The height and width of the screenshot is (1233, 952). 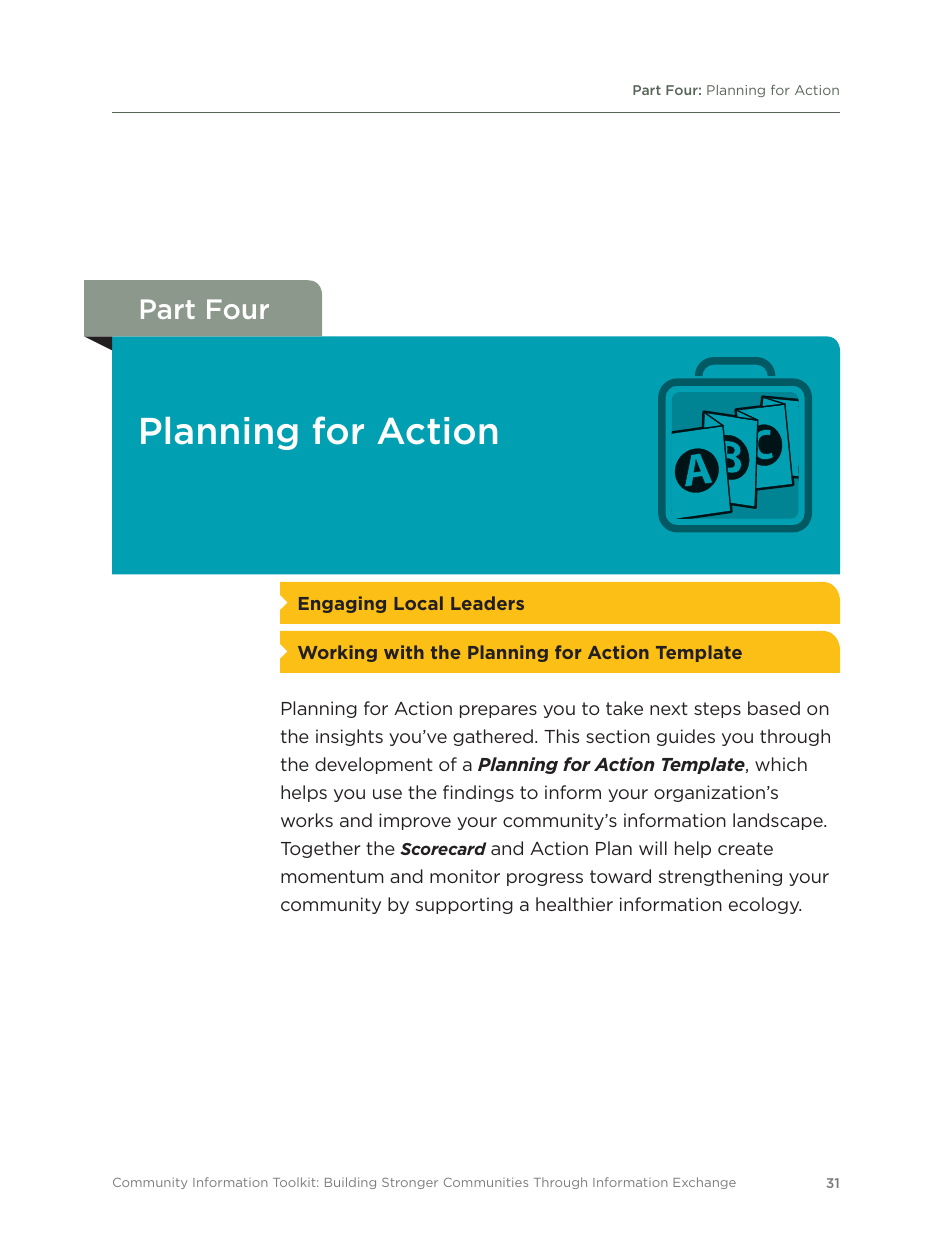 I want to click on create, so click(x=745, y=848).
